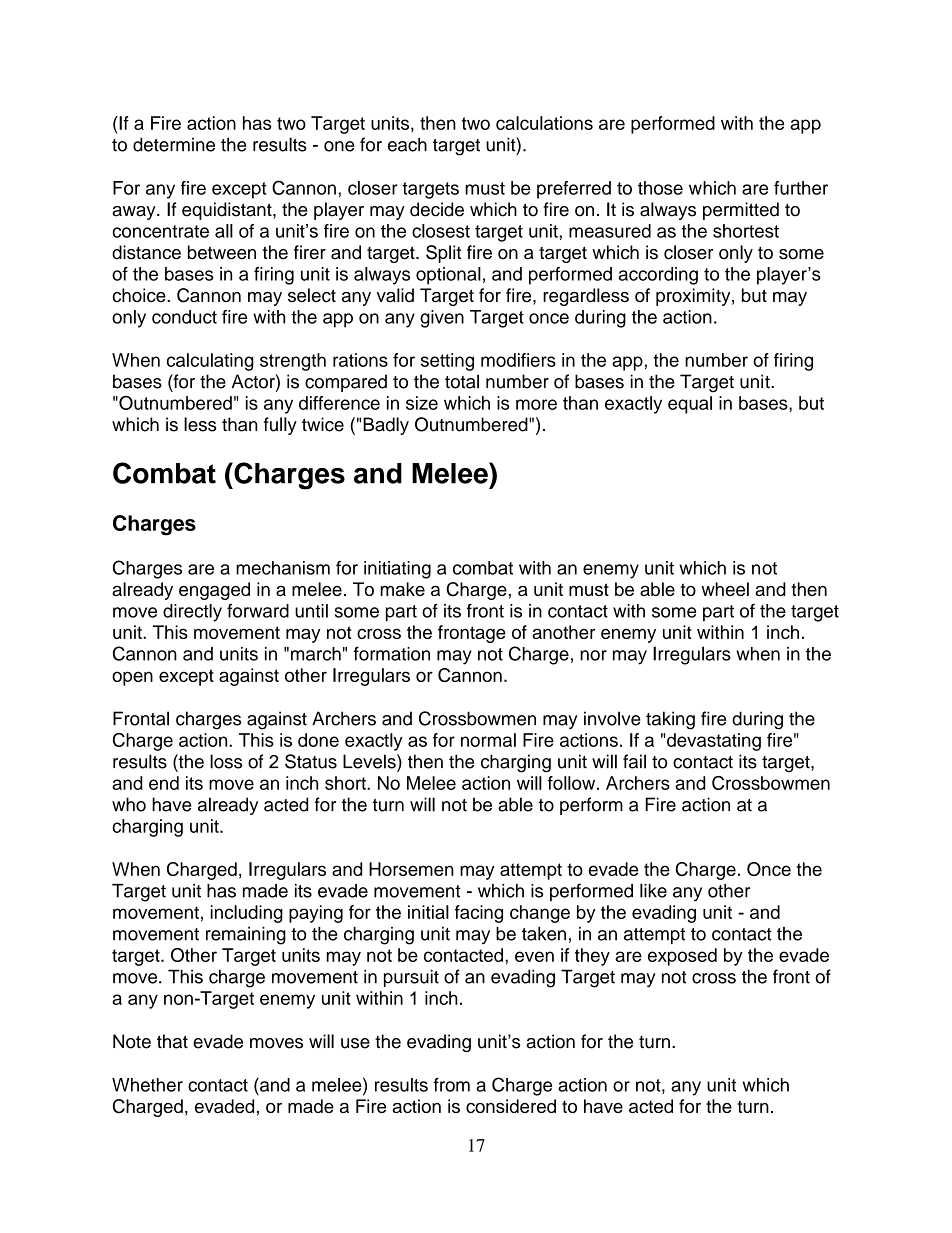 This document has height=1233, width=952. Describe the element at coordinates (660, 188) in the document. I see `those` at that location.
